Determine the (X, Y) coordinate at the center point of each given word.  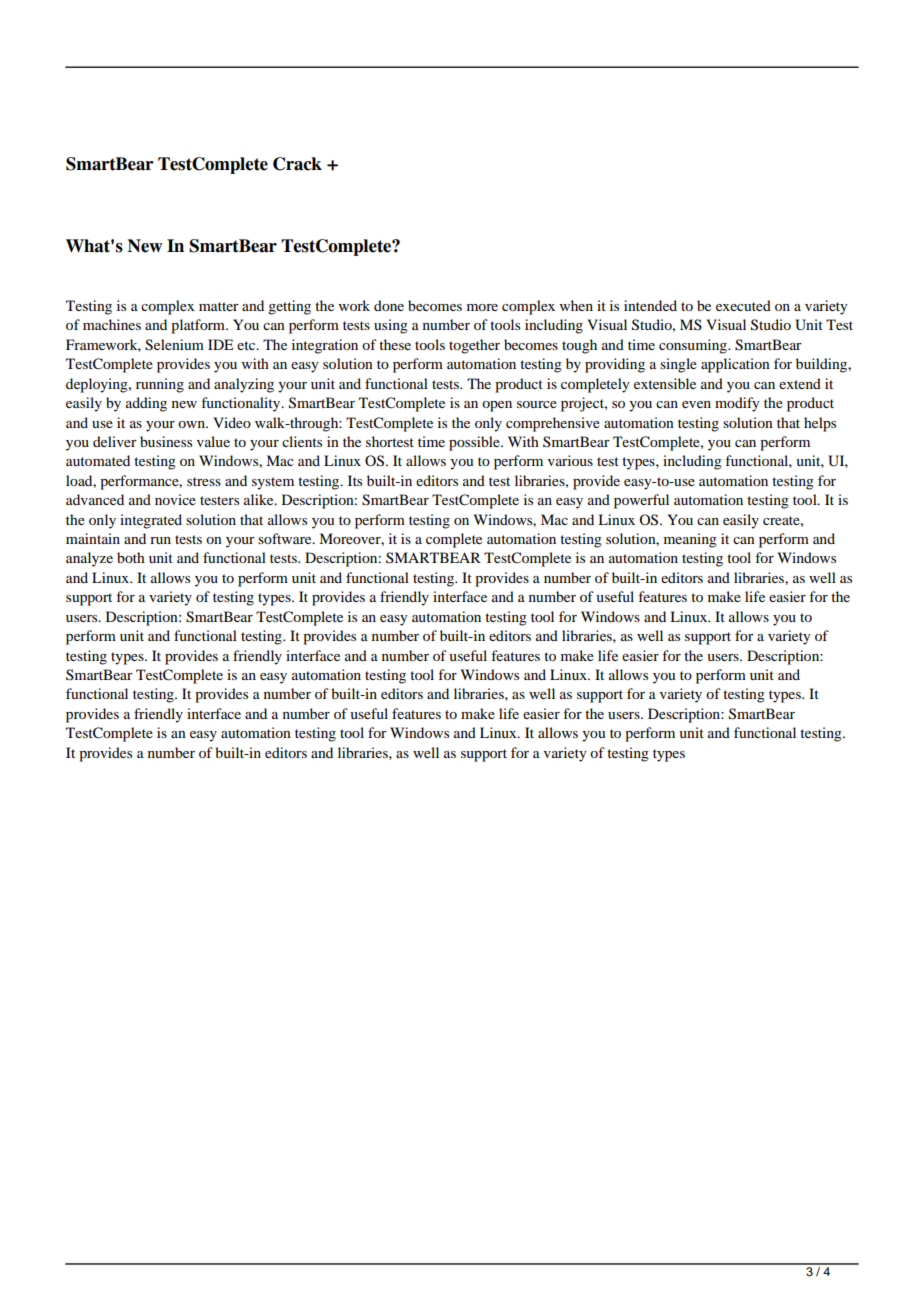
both (131, 557)
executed (743, 305)
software (286, 538)
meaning (690, 540)
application (735, 365)
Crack (297, 164)
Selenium (174, 345)
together (474, 346)
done (389, 305)
